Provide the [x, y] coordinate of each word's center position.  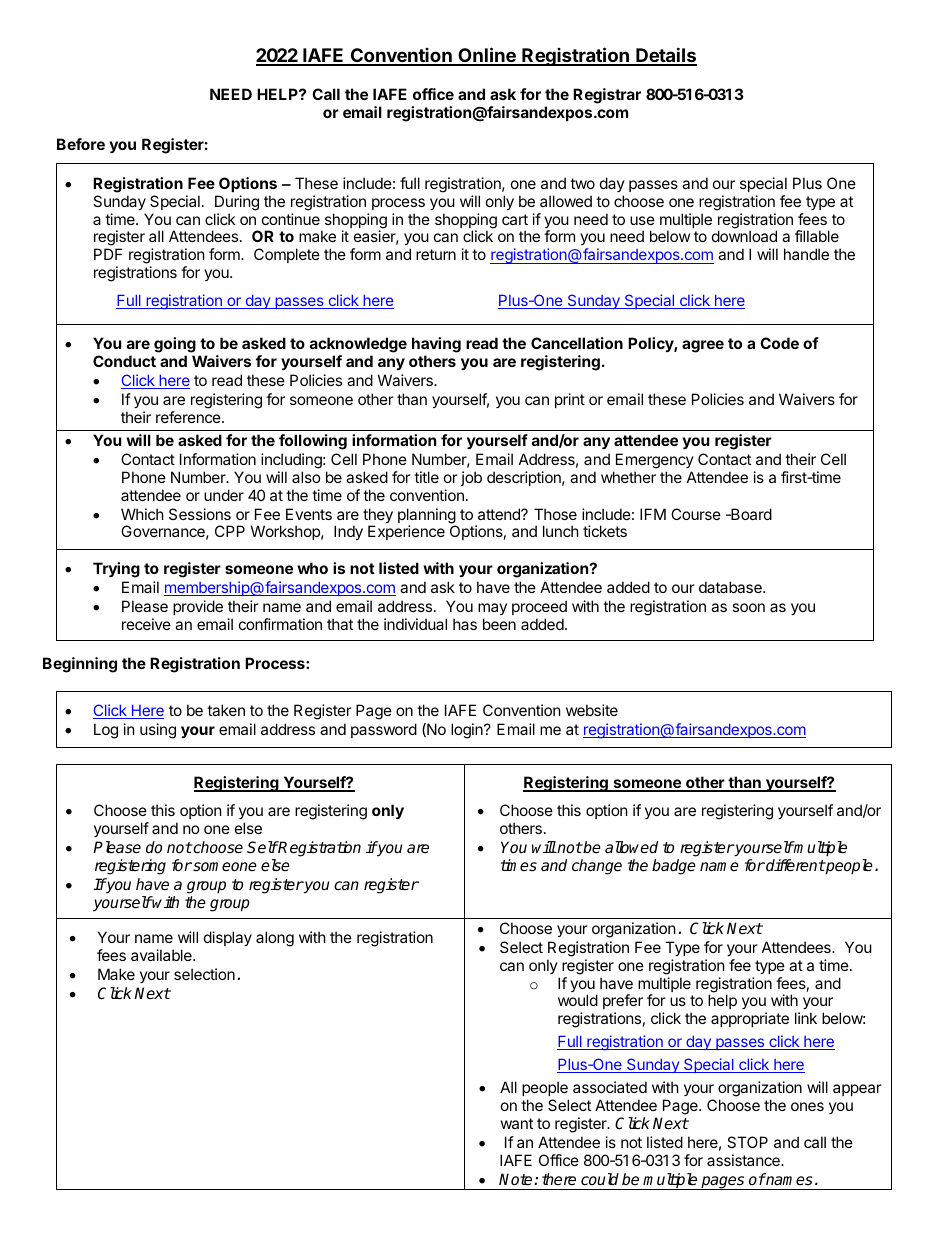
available [162, 955]
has [465, 624]
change [597, 867]
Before [81, 144]
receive [146, 624]
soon [748, 607]
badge [674, 867]
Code [779, 343]
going [175, 345]
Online [487, 56]
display [228, 938]
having [436, 345]
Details [665, 56]
